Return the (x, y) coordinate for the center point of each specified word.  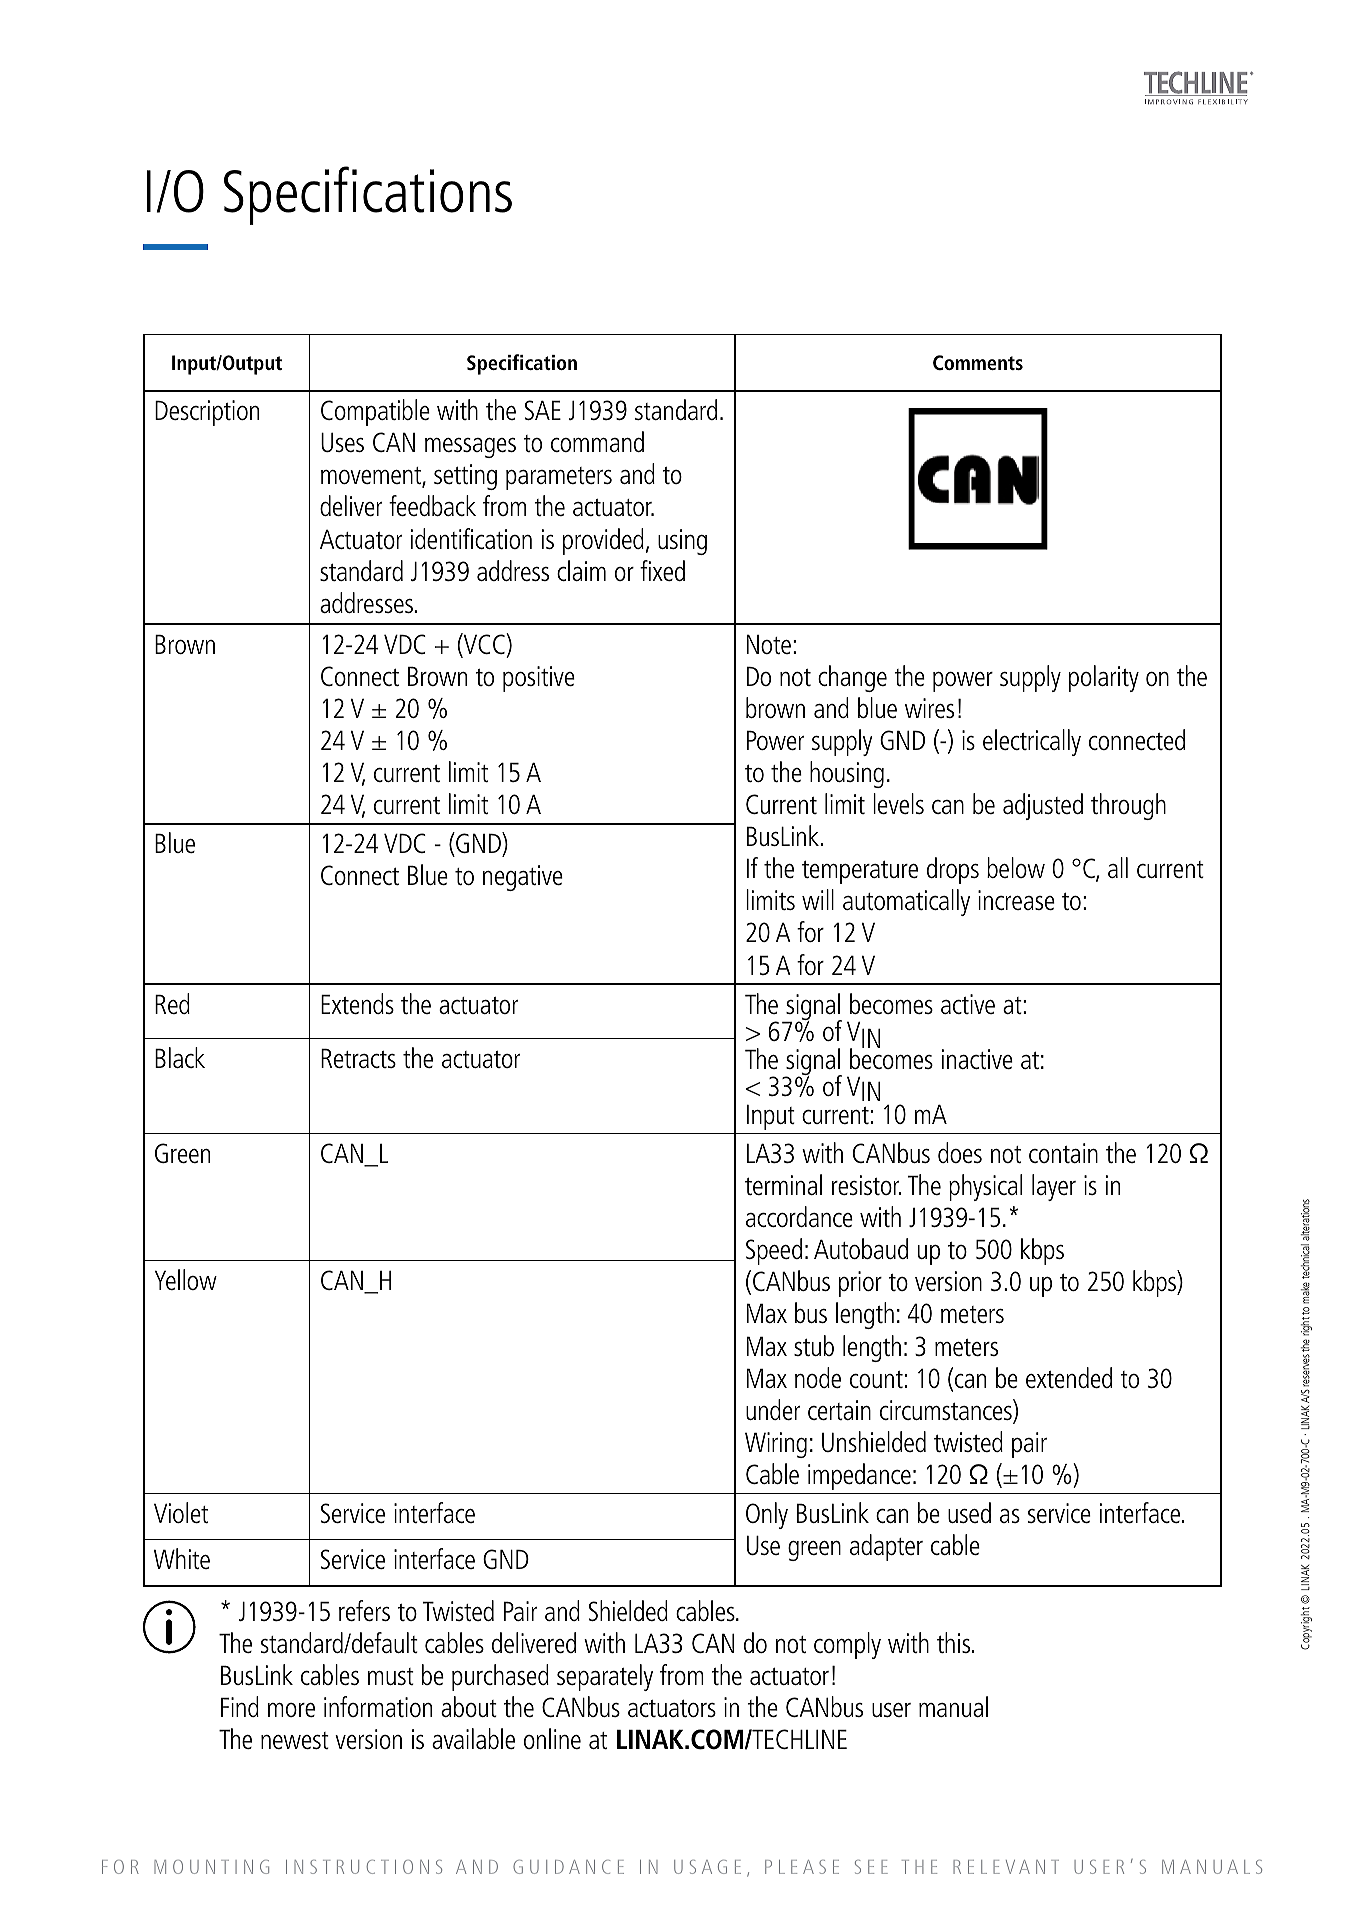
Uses (342, 442)
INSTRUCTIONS (364, 1867)
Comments (978, 362)
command (597, 441)
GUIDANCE (568, 1867)
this (955, 1642)
